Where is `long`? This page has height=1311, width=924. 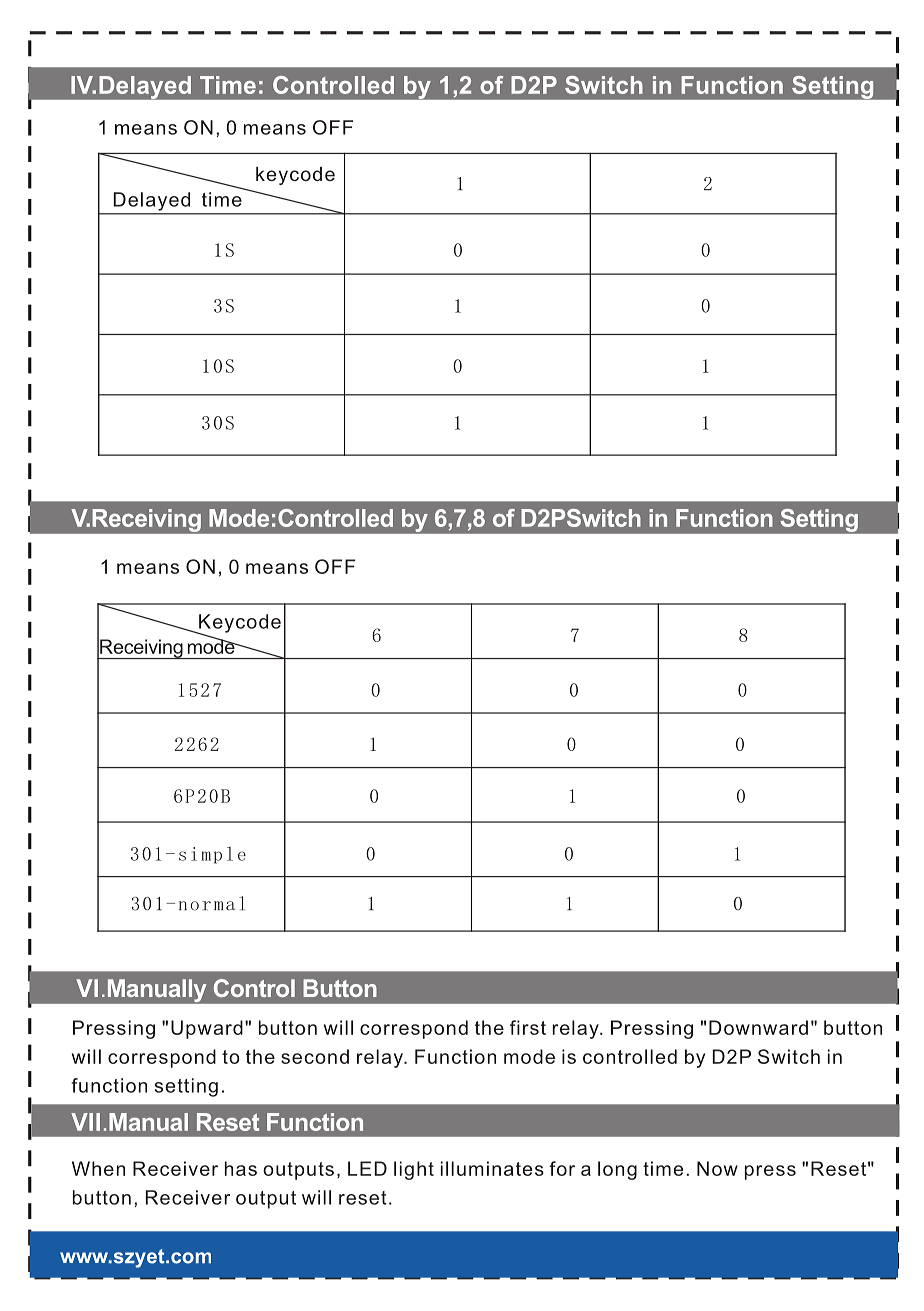 long is located at coordinates (617, 1170).
